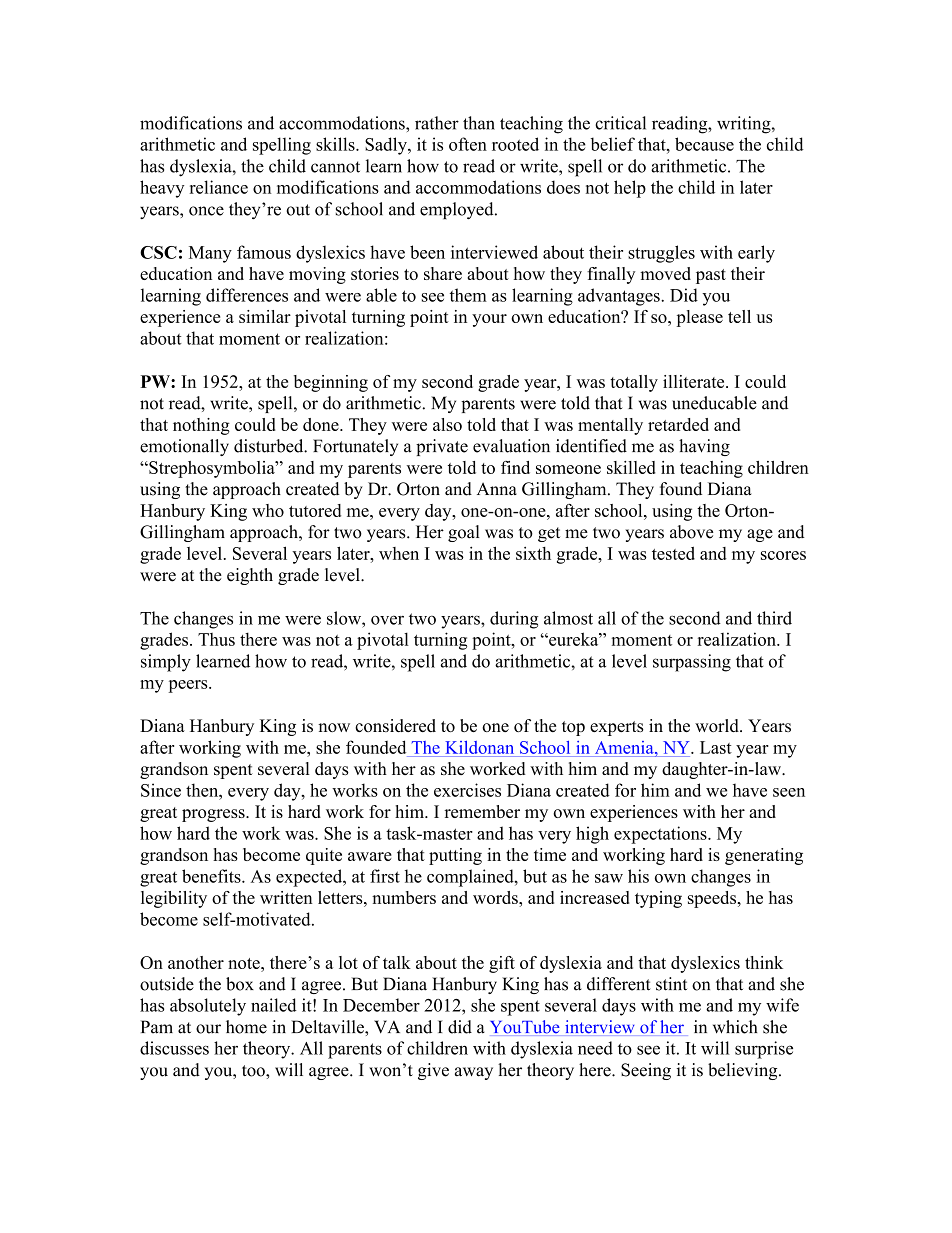  What do you see at coordinates (219, 187) in the page?
I see `reliance` at bounding box center [219, 187].
